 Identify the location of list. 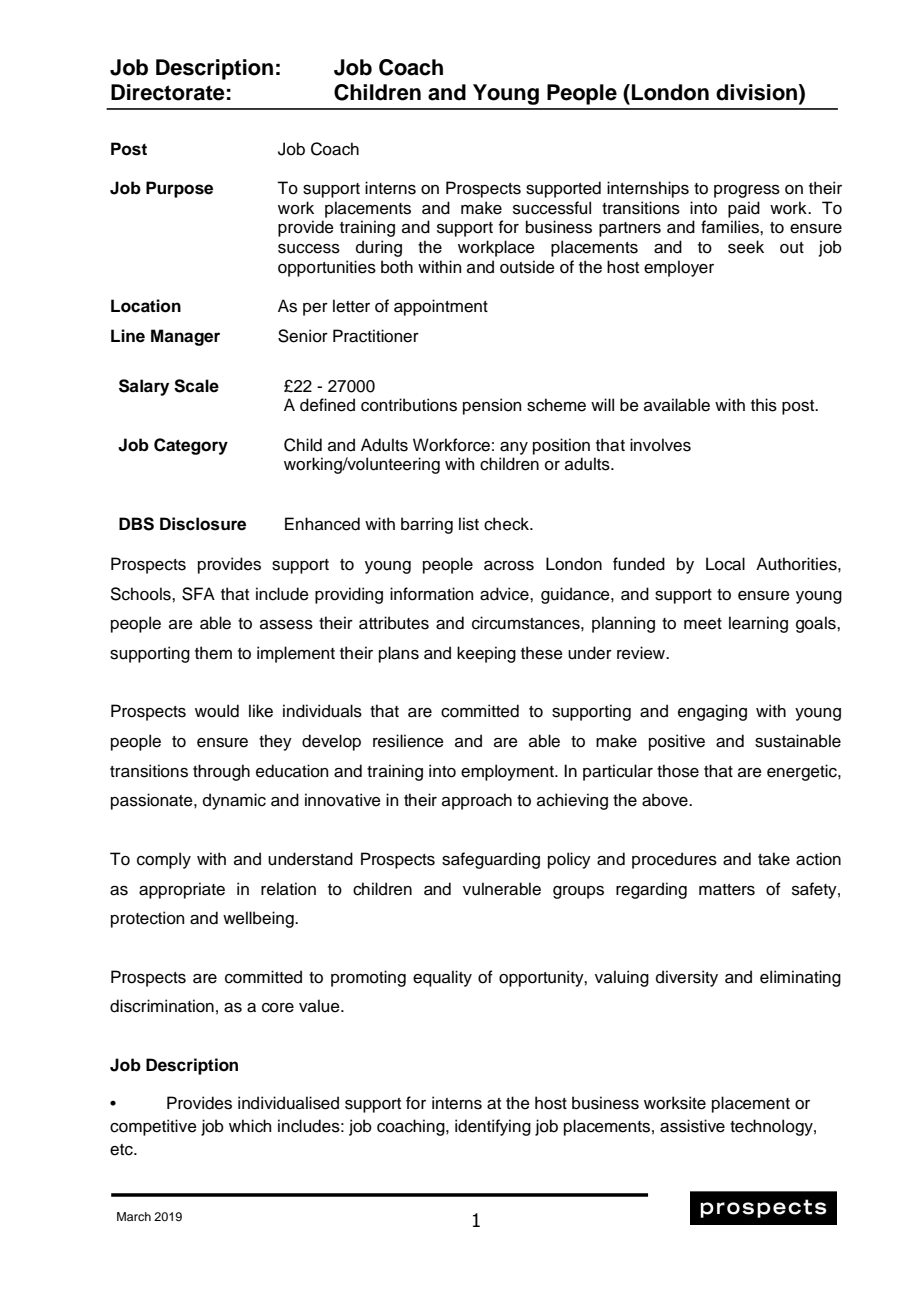
(469, 524).
